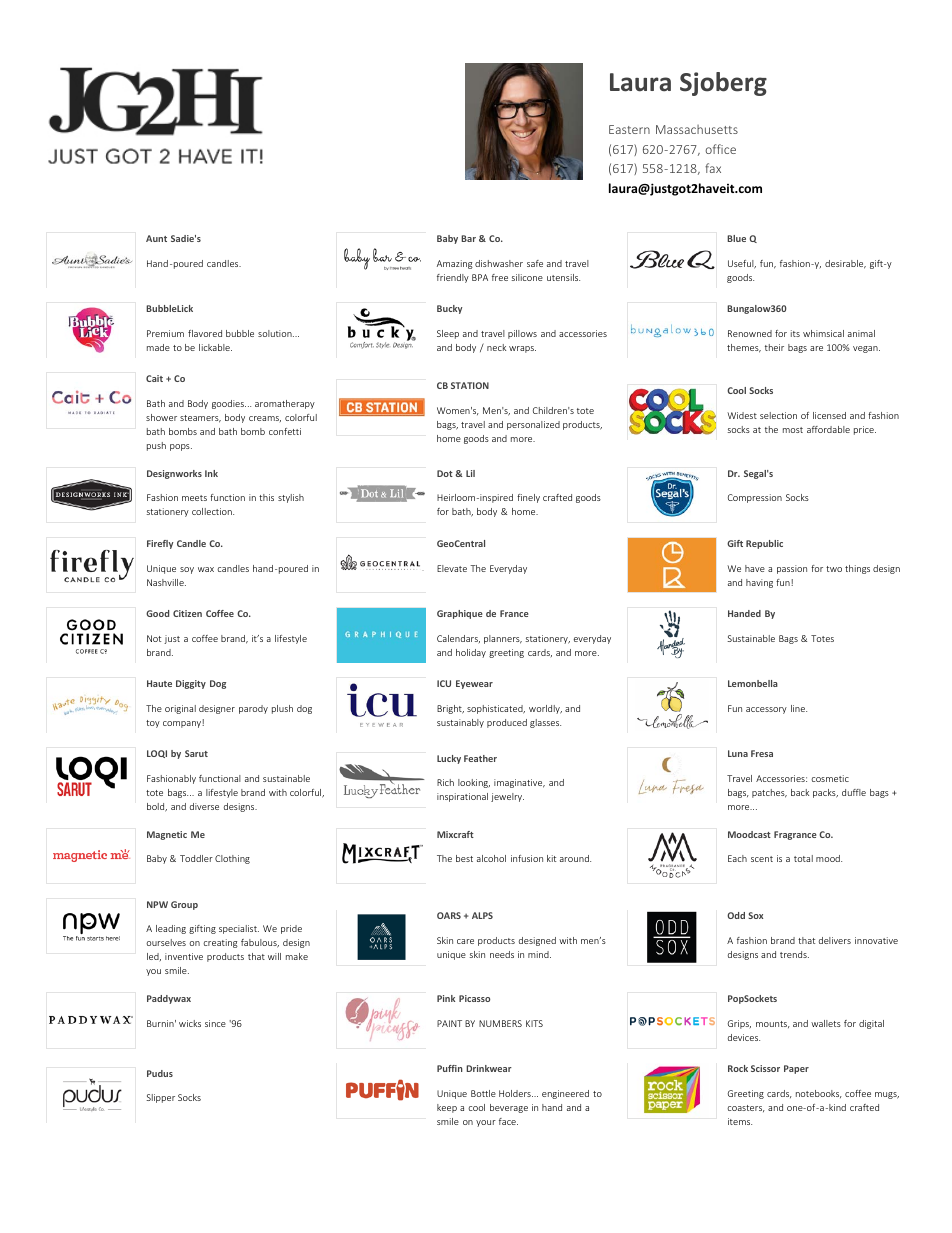 Image resolution: width=952 pixels, height=1233 pixels. I want to click on imaginative, so click(519, 783).
